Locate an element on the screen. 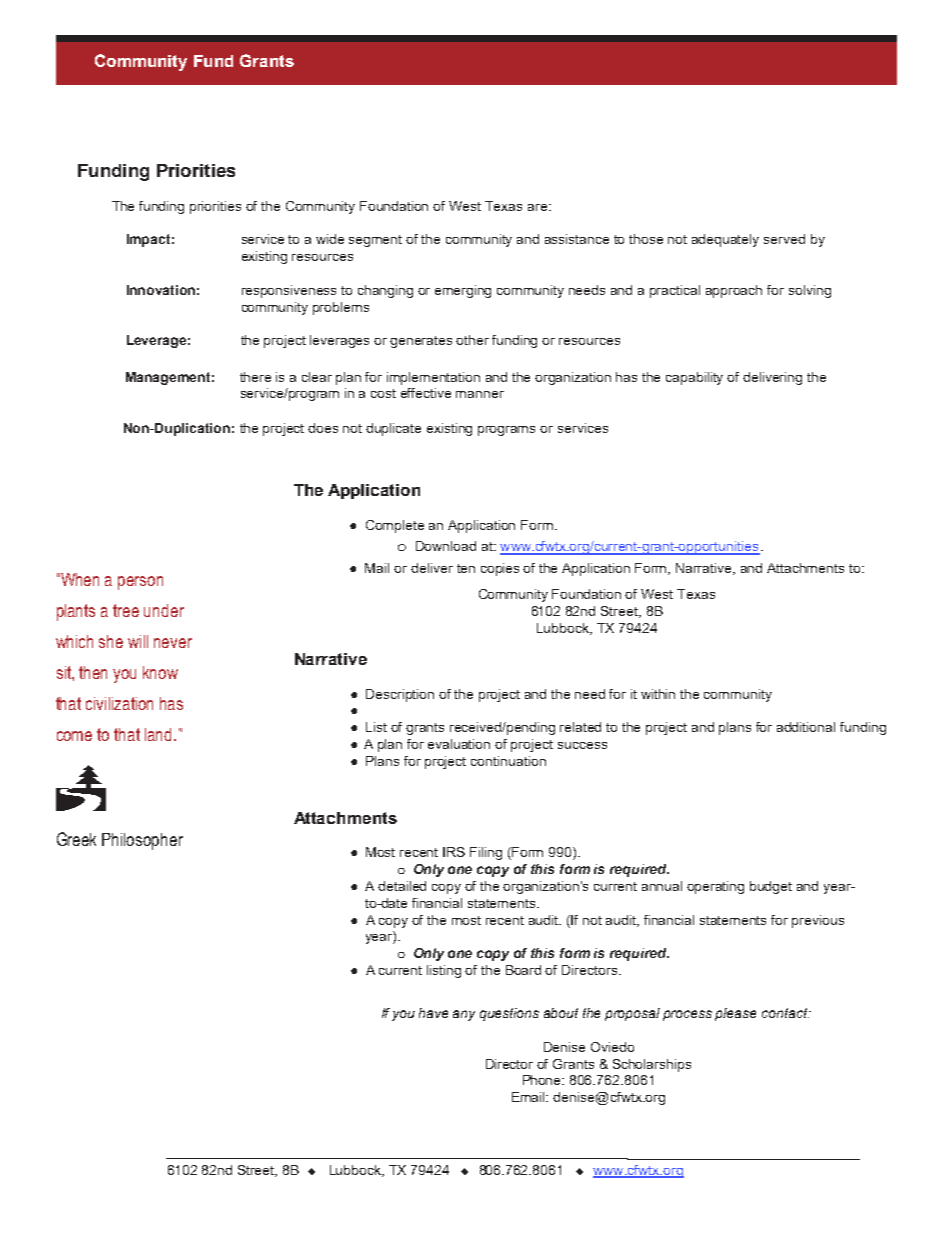 The height and width of the screenshot is (1233, 952). continuation is located at coordinates (508, 761).
